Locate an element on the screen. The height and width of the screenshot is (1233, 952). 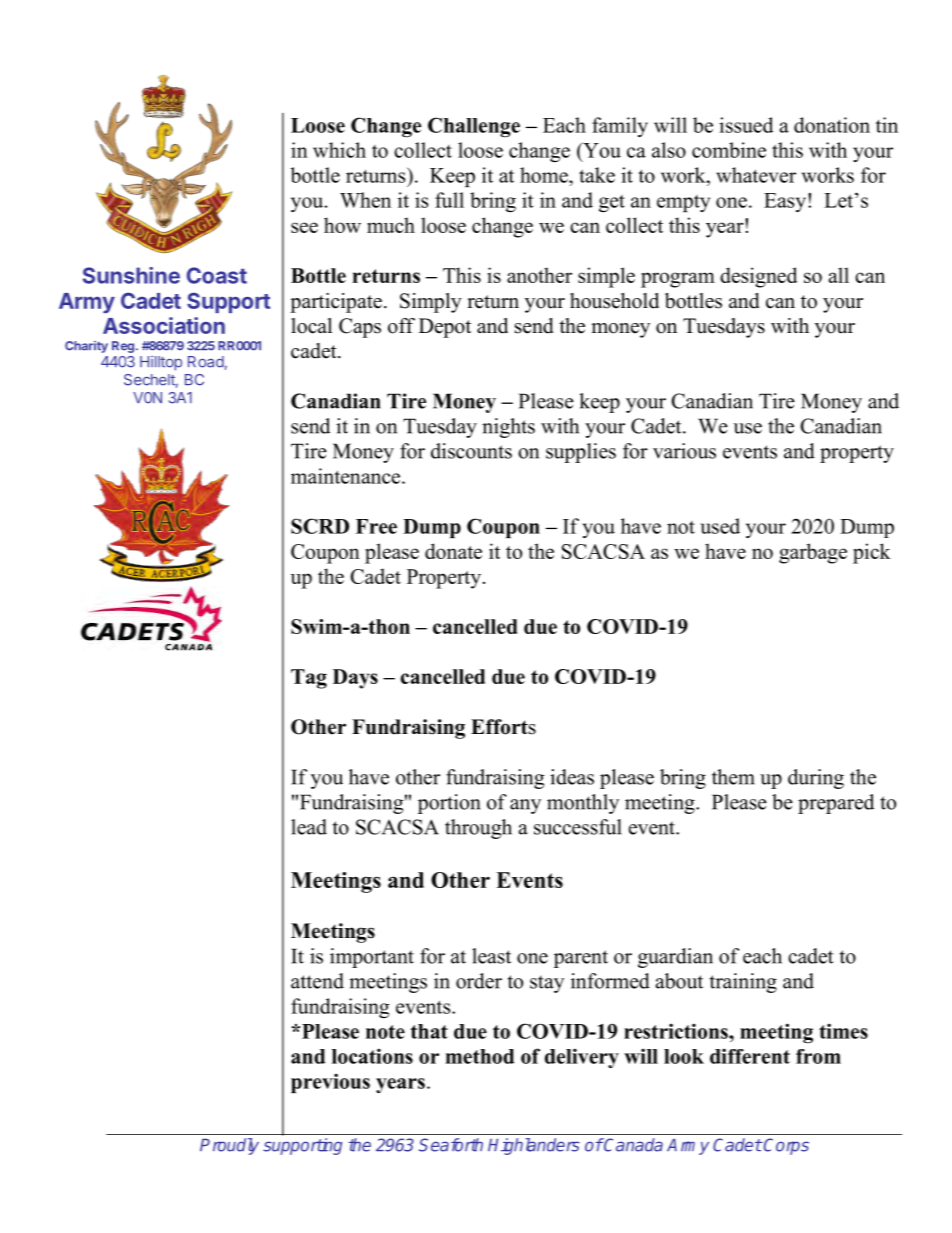
which is located at coordinates (339, 150).
